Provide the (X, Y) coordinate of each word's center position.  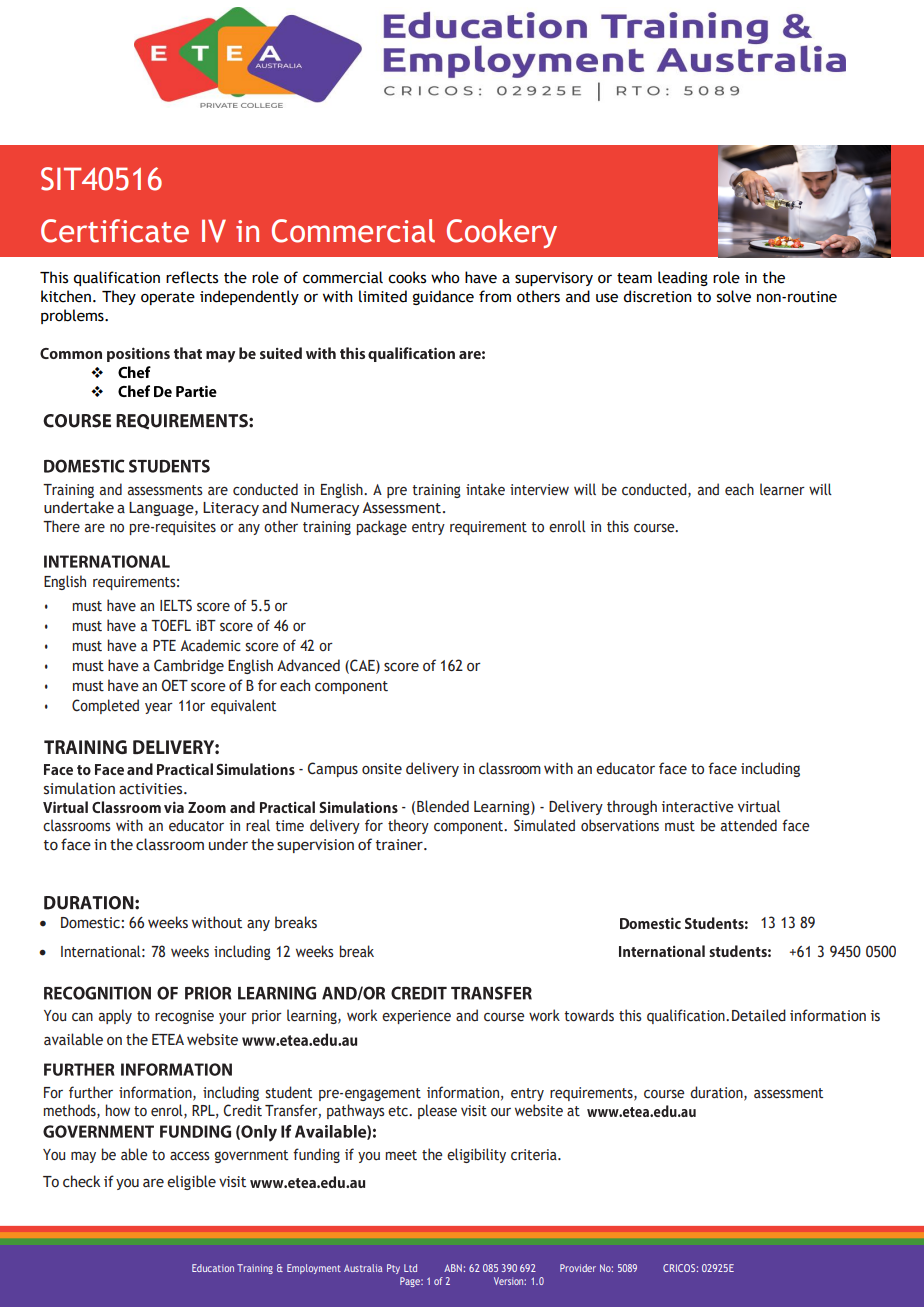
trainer (400, 845)
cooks (407, 277)
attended (749, 825)
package (382, 527)
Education (213, 1268)
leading (683, 278)
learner (782, 489)
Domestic (90, 923)
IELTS (176, 605)
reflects (192, 277)
